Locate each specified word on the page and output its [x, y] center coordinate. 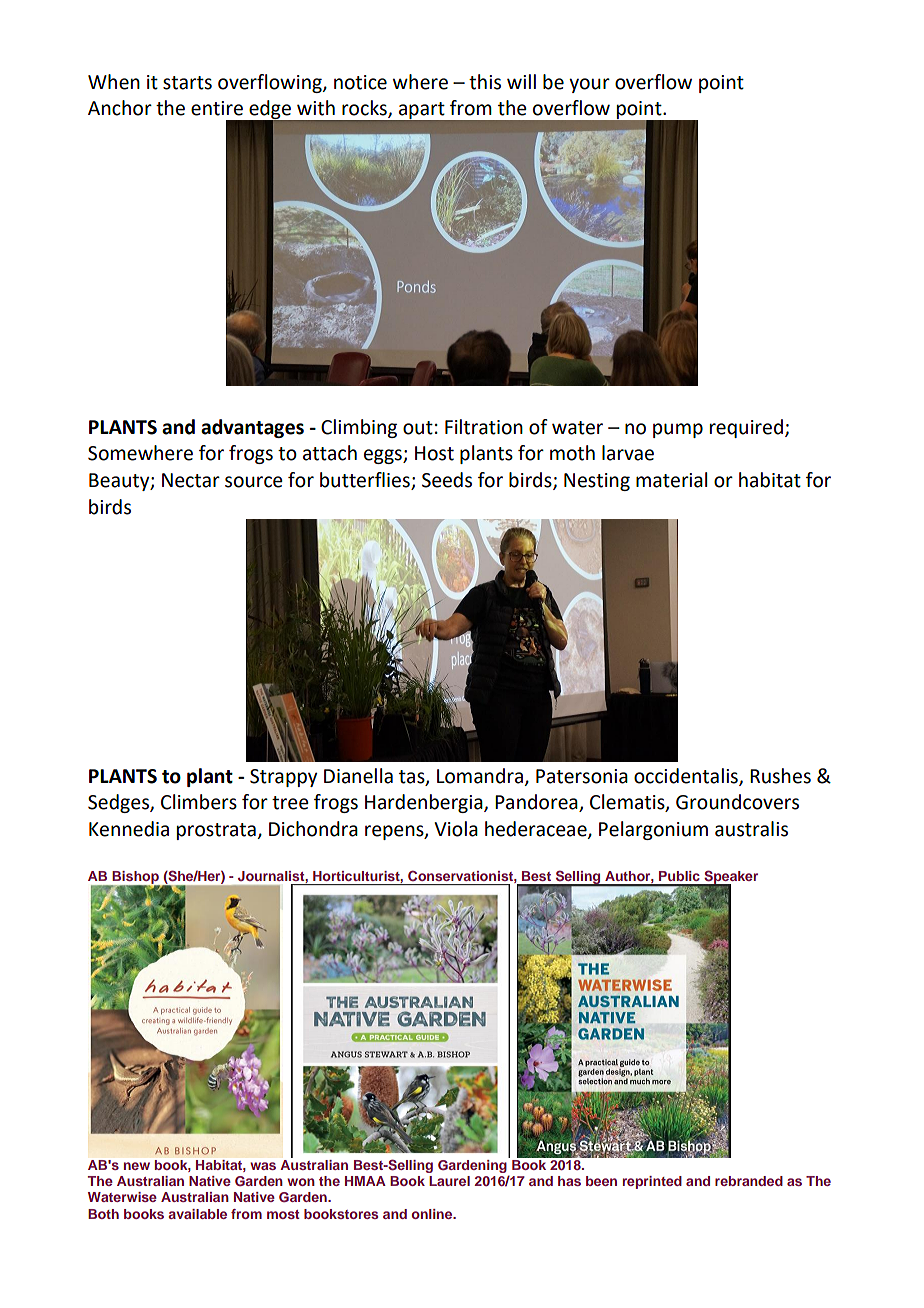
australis [751, 829]
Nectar [191, 480]
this [485, 82]
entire [217, 108]
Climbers [199, 802]
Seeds [447, 480]
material [671, 480]
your [589, 85]
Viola [456, 829]
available [197, 1214]
